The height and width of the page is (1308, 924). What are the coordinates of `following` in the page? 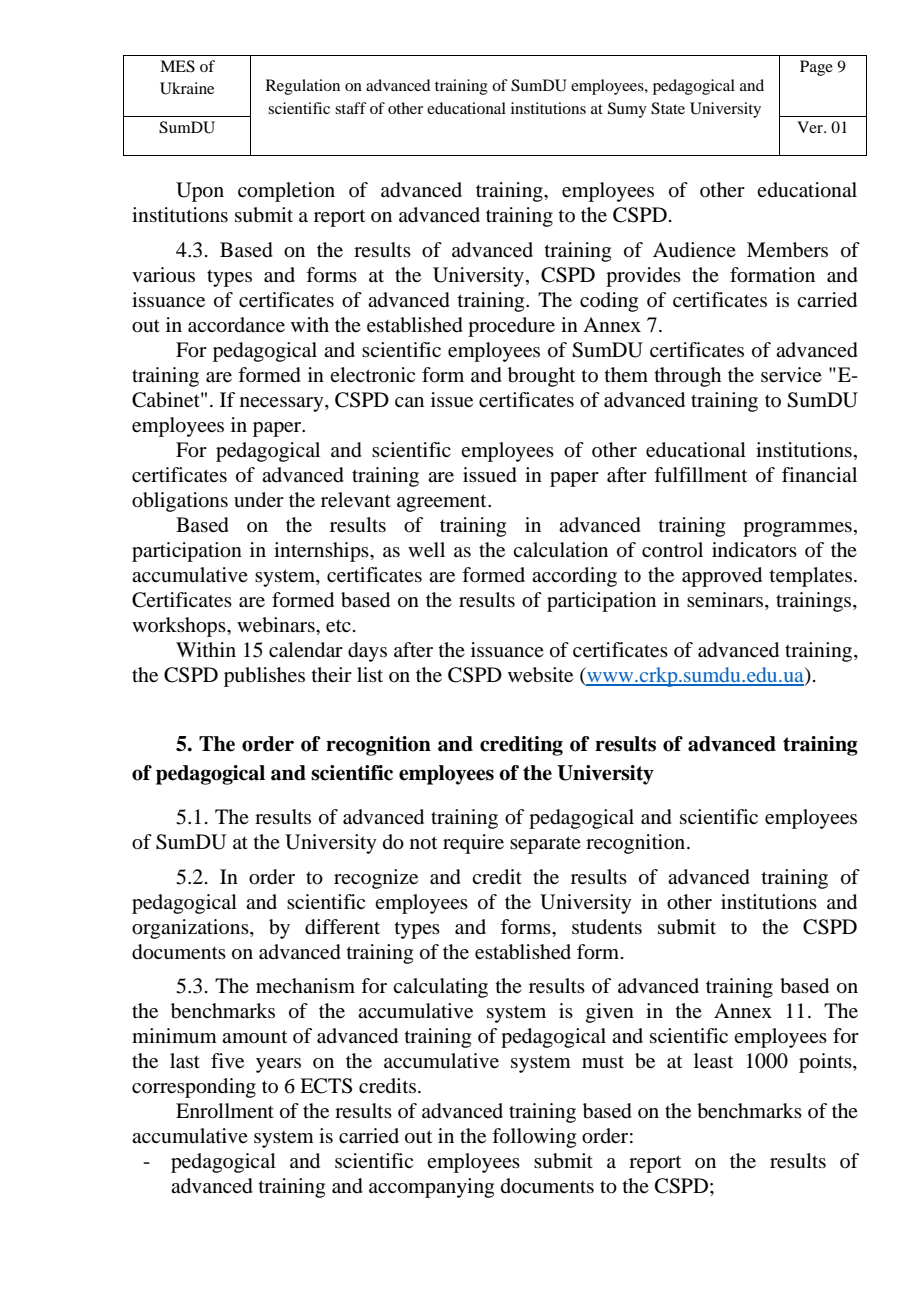 It's located at (534, 1138).
